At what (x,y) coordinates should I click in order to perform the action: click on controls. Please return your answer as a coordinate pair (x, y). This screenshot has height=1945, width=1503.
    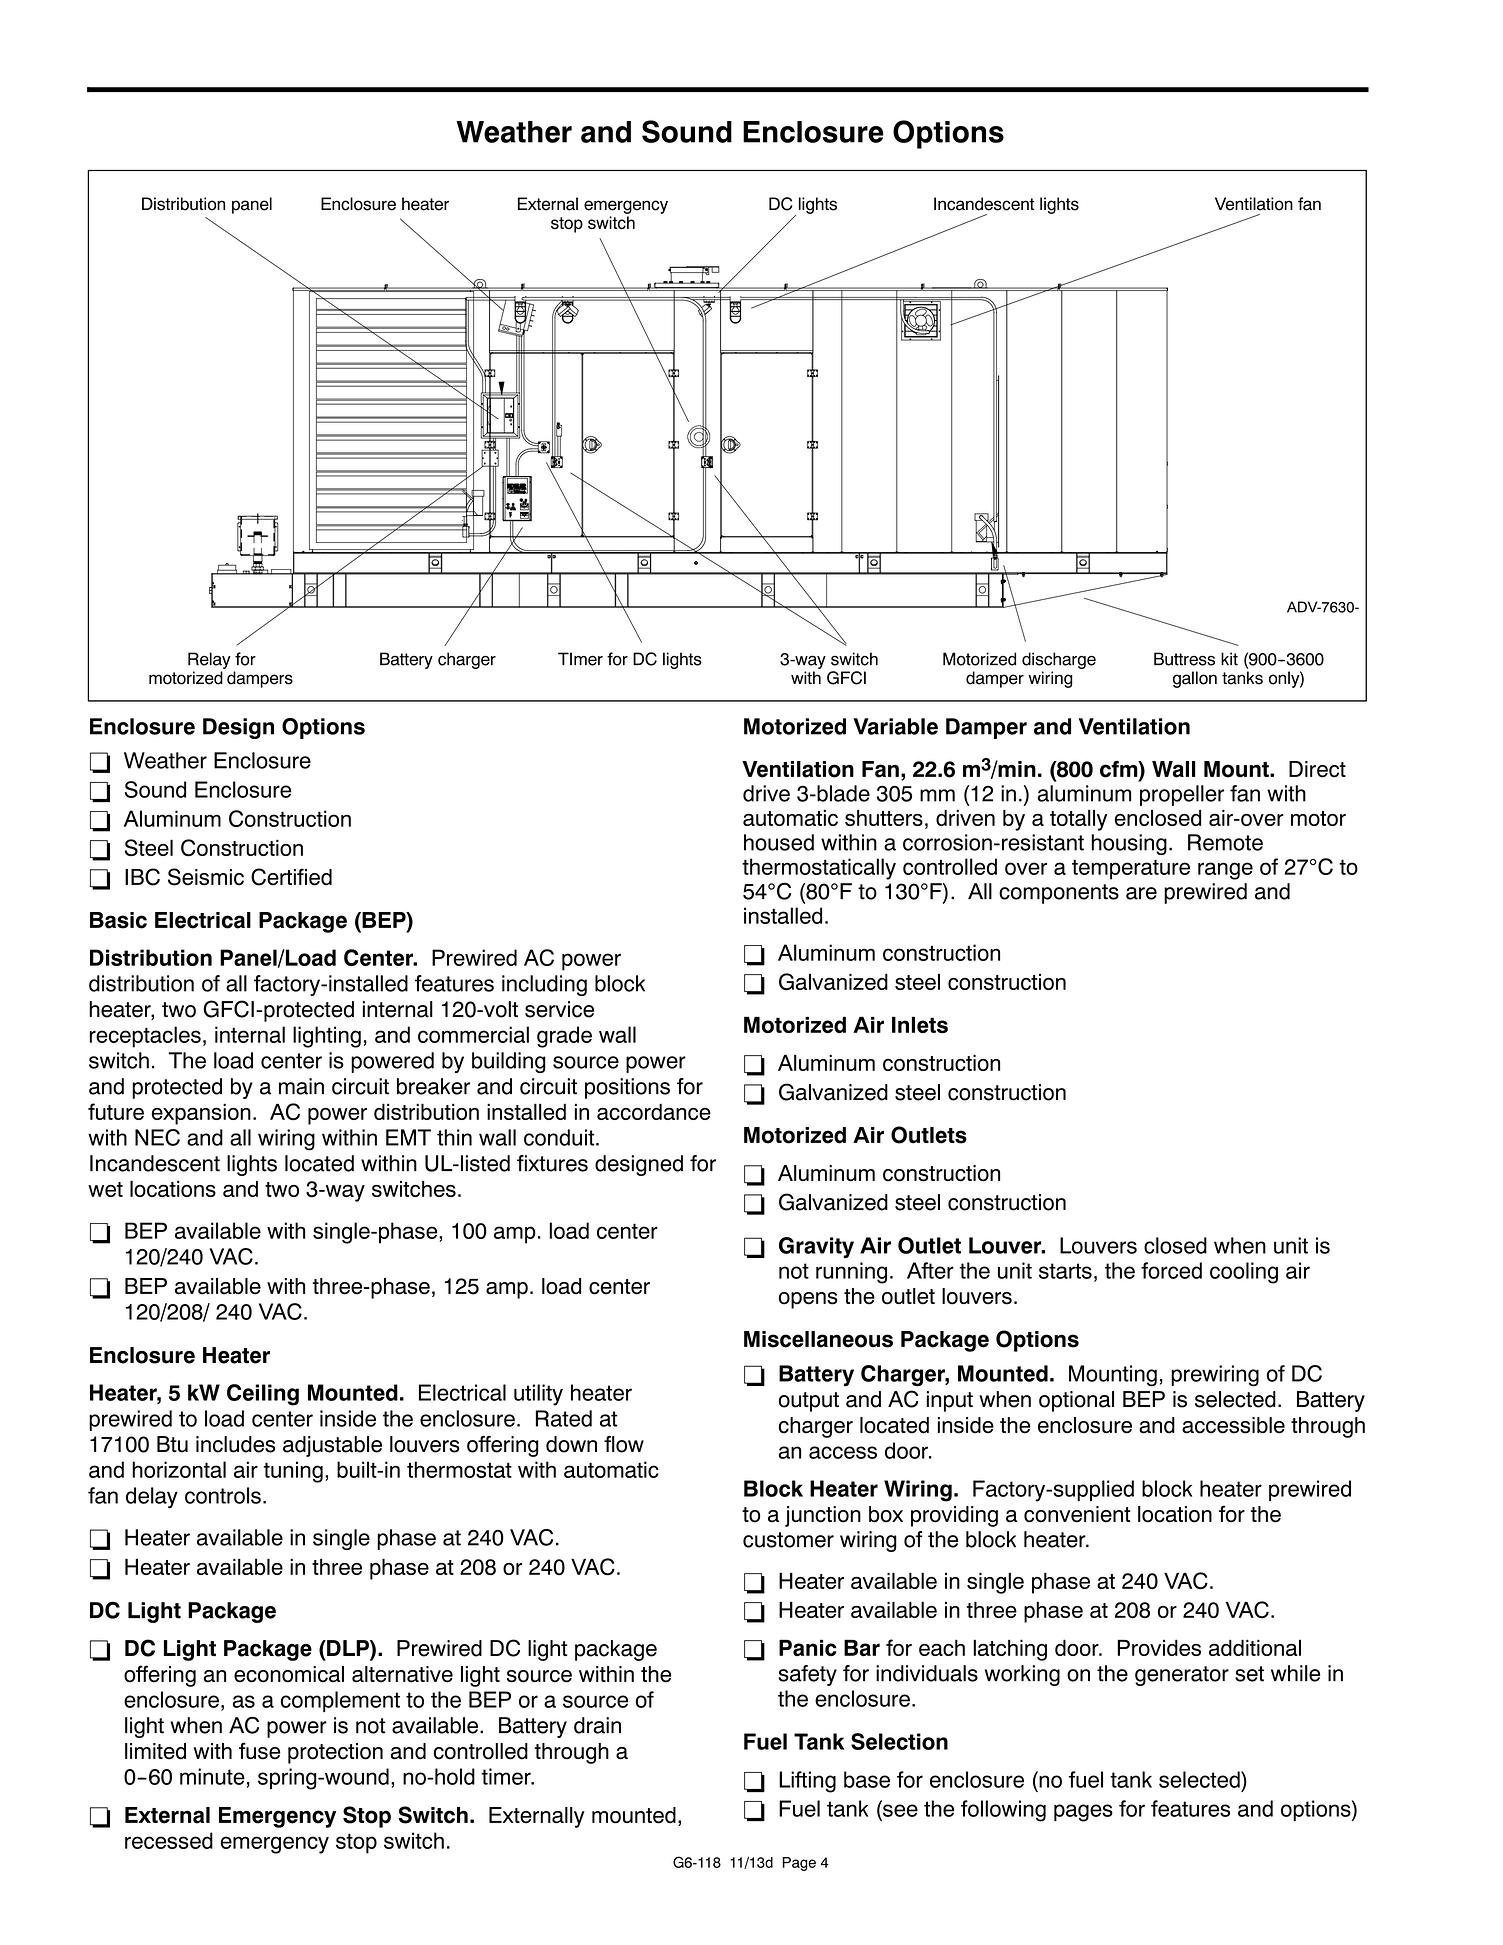
    Looking at the image, I should click on (223, 1495).
